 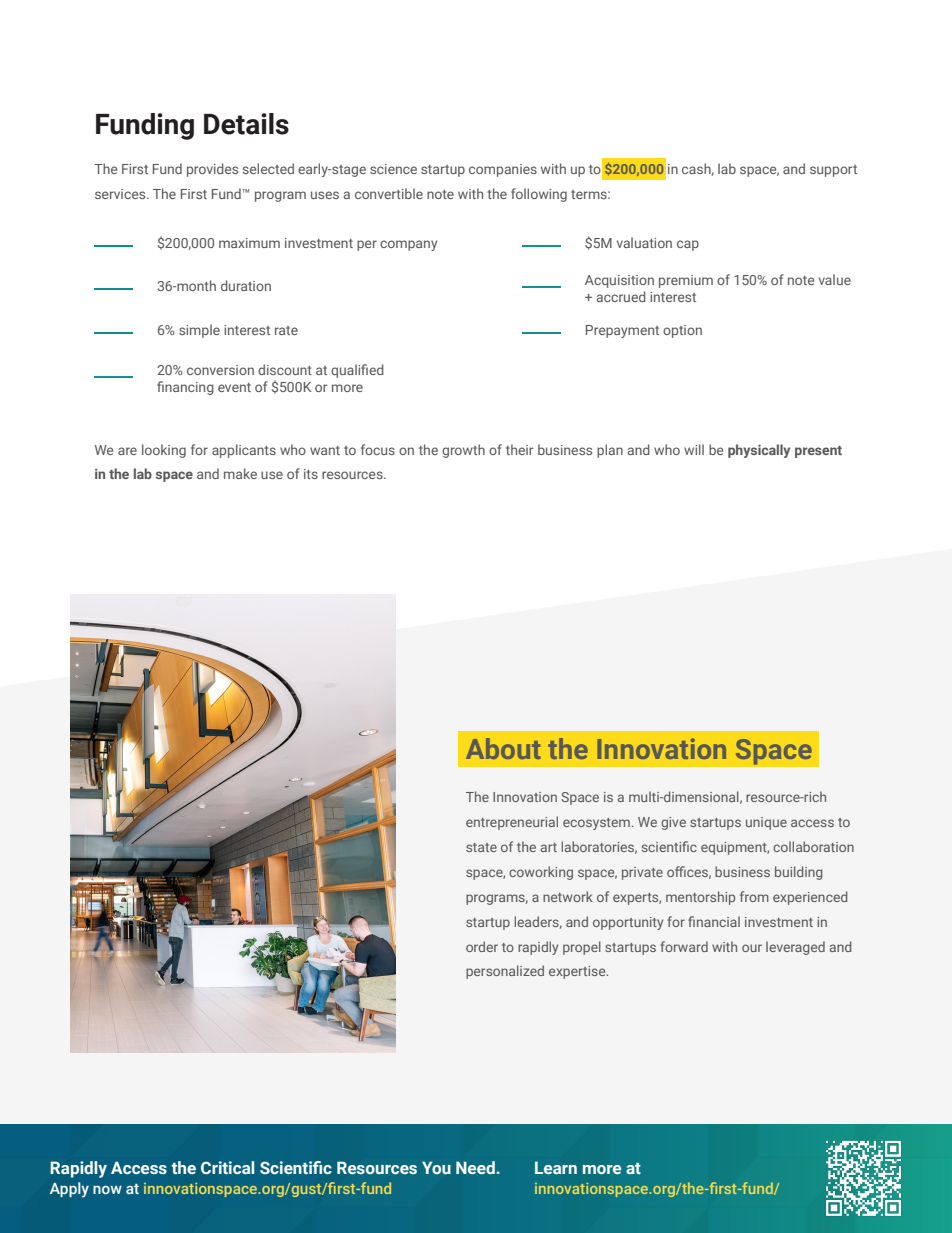 What do you see at coordinates (240, 473) in the page?
I see `make` at bounding box center [240, 473].
